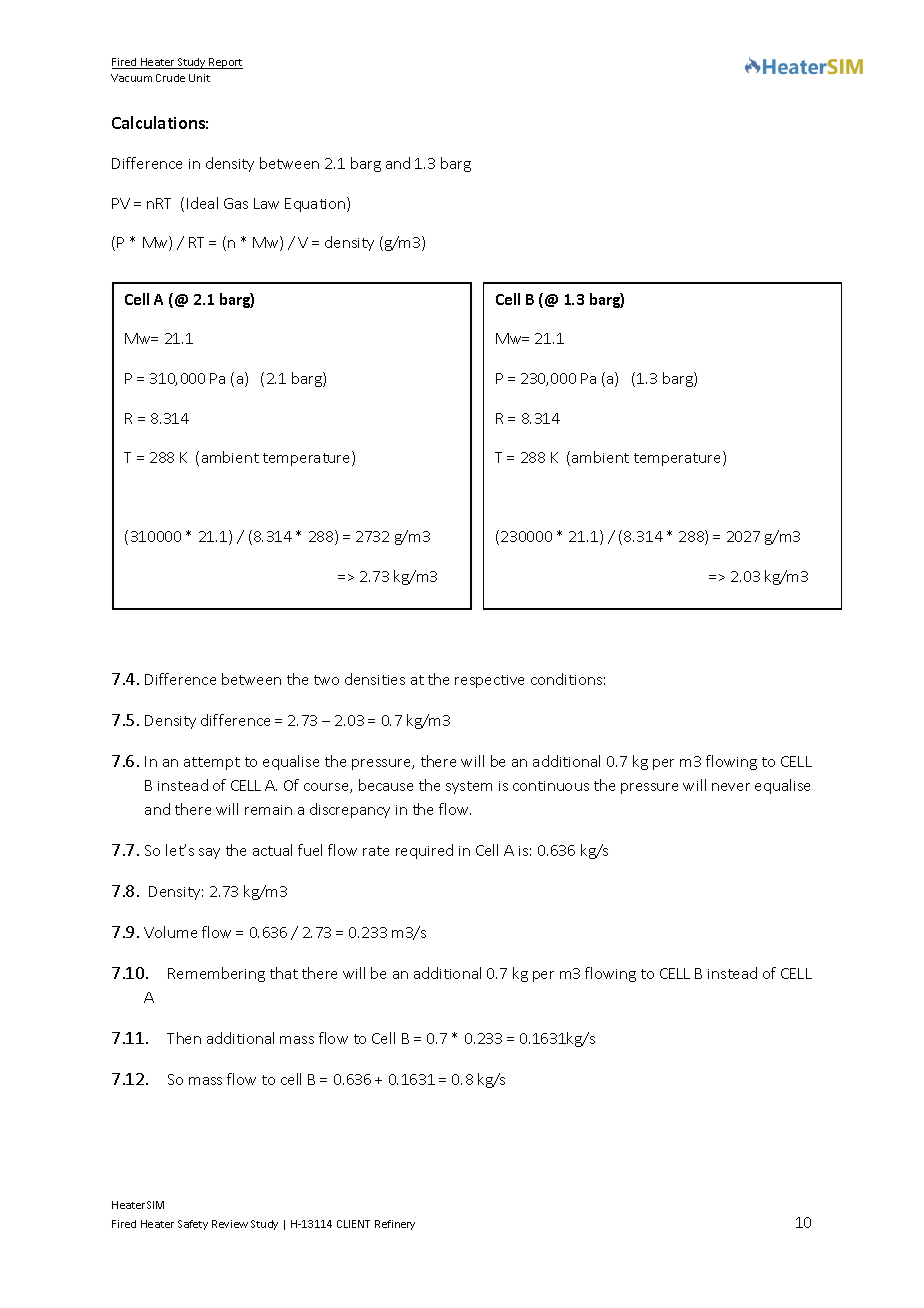 The width and height of the document is (924, 1308). Describe the element at coordinates (199, 78) in the document. I see `Unit` at that location.
